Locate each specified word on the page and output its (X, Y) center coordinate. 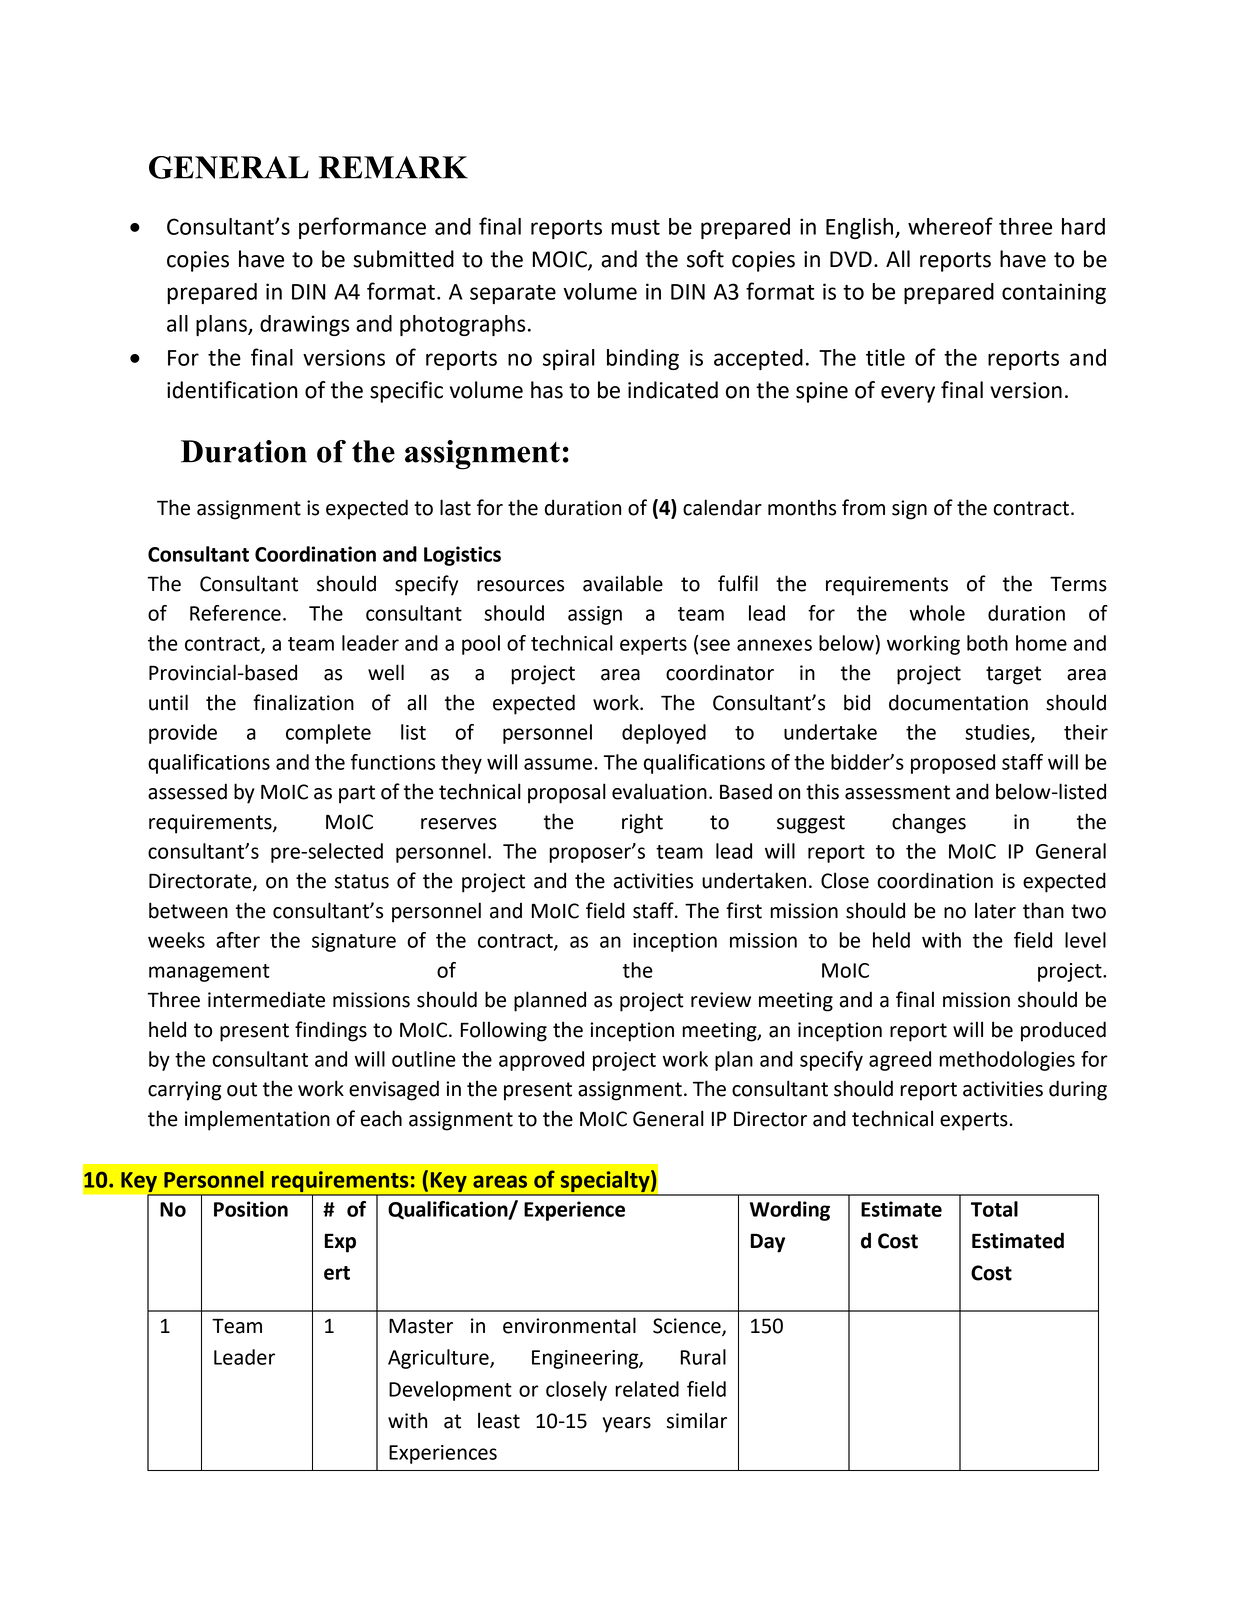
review (721, 1000)
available (623, 583)
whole (937, 613)
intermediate (266, 999)
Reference (235, 613)
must (635, 227)
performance (362, 228)
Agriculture (439, 1359)
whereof (950, 226)
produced (1063, 1031)
